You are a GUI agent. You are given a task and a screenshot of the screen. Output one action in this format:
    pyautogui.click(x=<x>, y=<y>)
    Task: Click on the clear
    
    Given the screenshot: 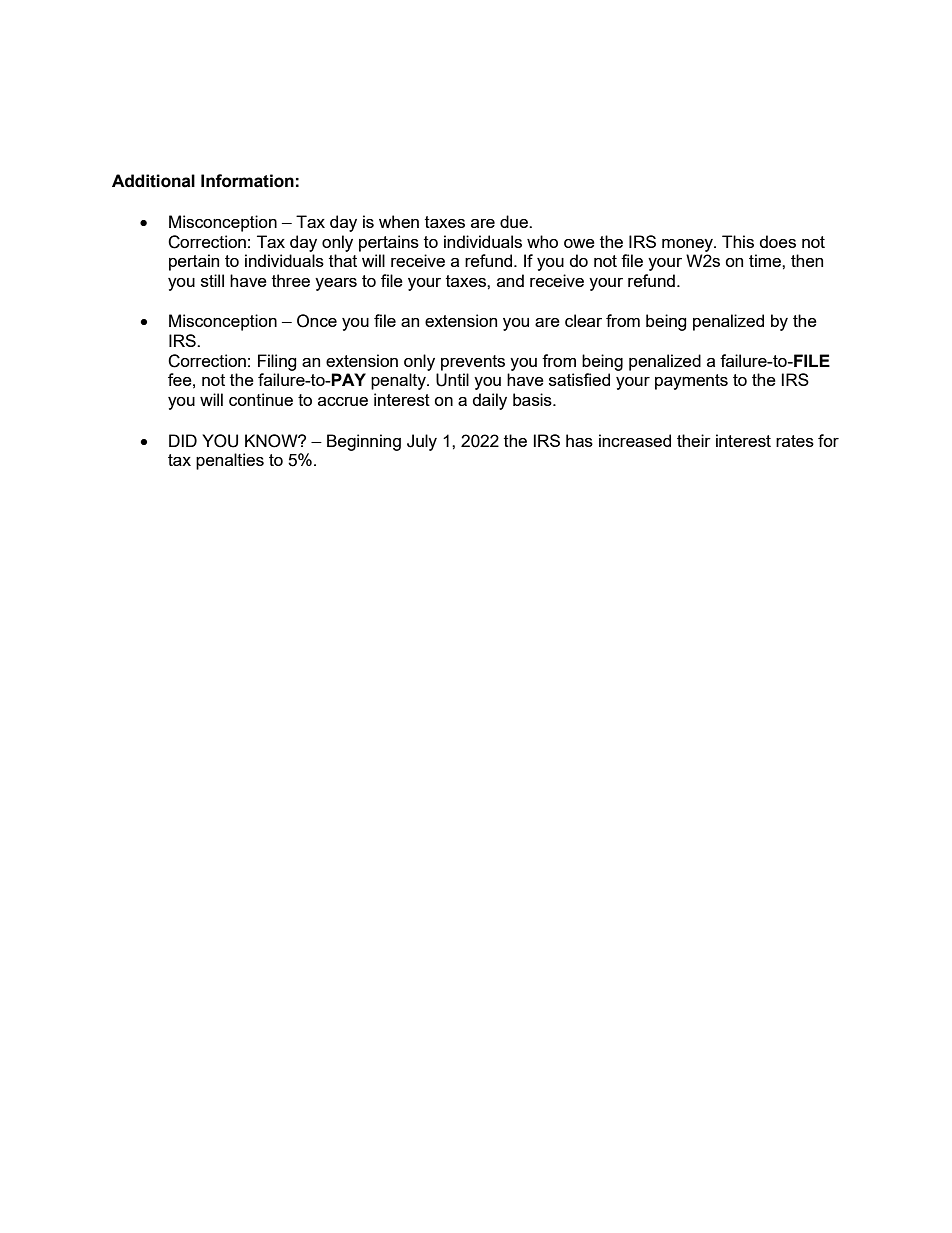 What is the action you would take?
    pyautogui.click(x=583, y=320)
